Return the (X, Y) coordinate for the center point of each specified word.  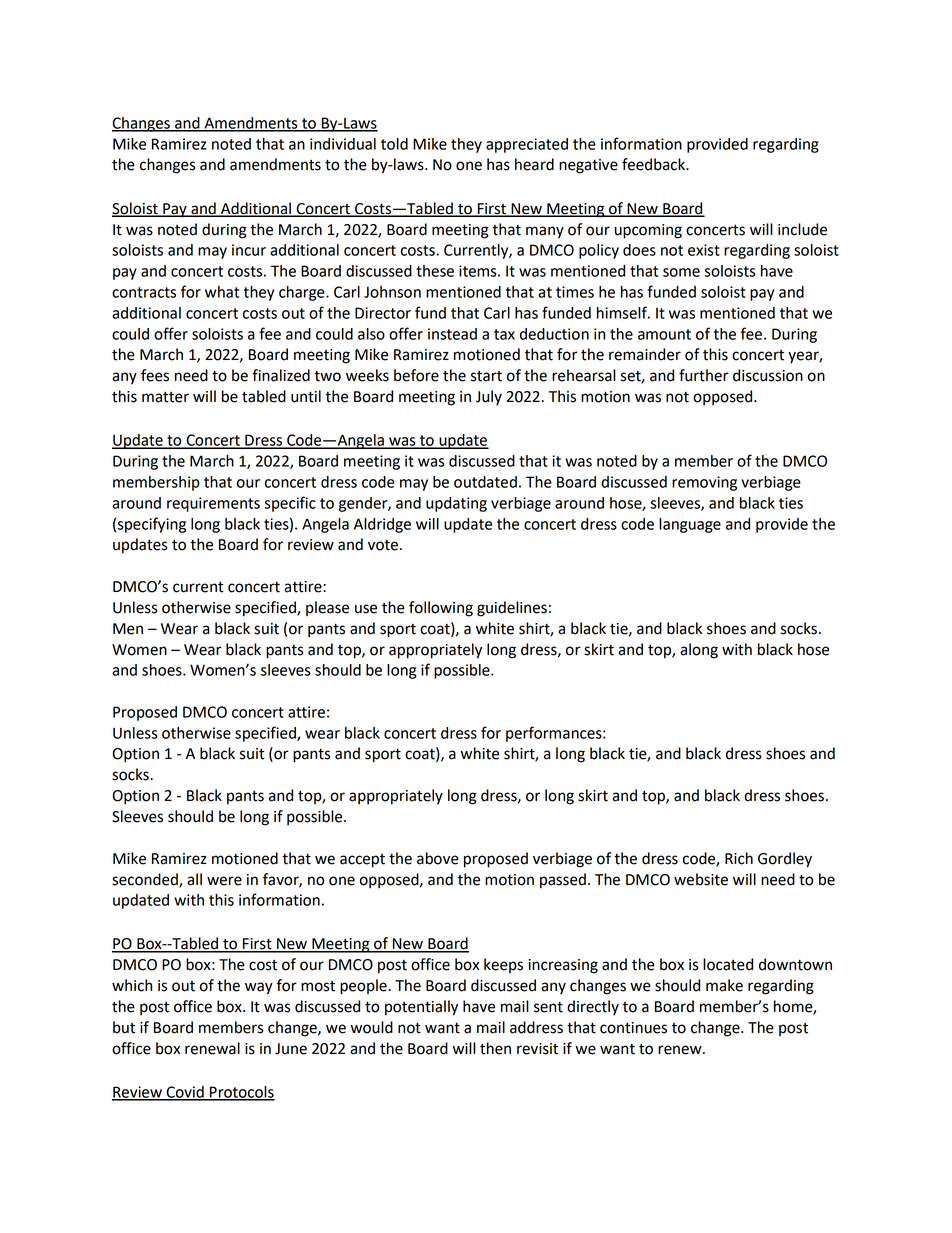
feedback (655, 164)
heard (534, 164)
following (441, 609)
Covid (185, 1093)
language (690, 525)
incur (249, 250)
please (327, 608)
